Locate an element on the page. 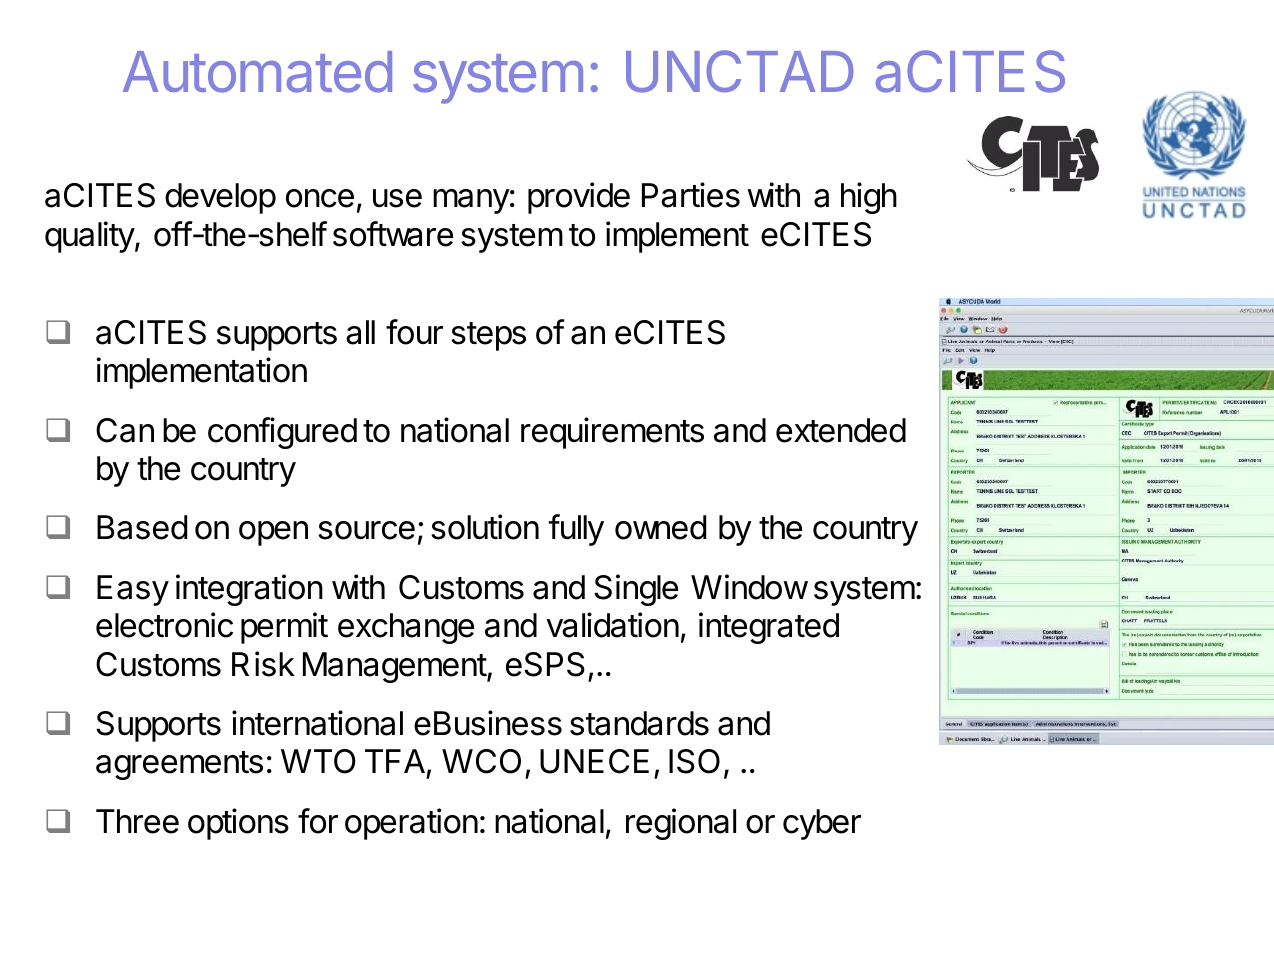 This page has height=956, width=1274. use is located at coordinates (397, 198).
